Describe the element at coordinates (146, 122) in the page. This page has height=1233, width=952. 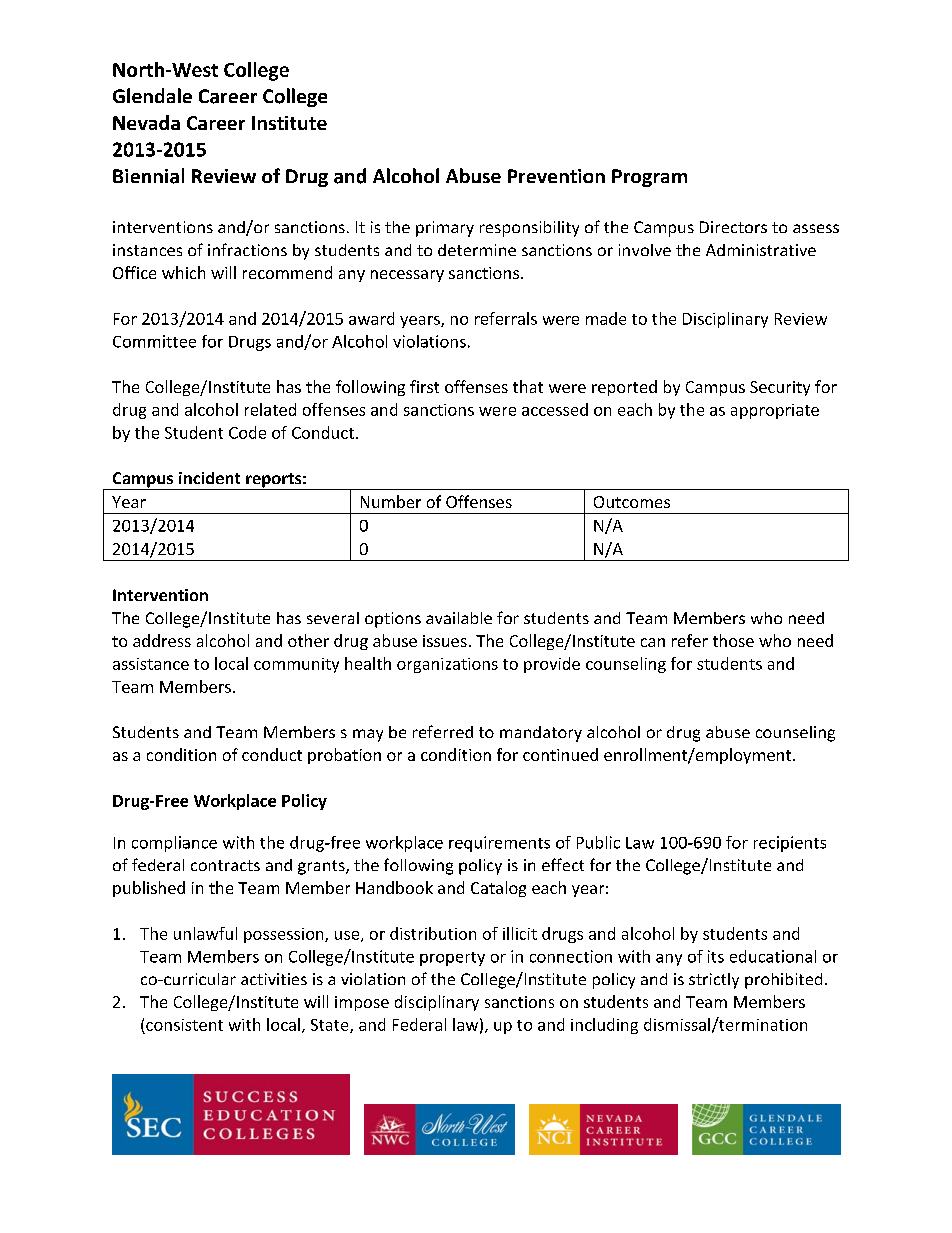
I see `Nevada` at that location.
